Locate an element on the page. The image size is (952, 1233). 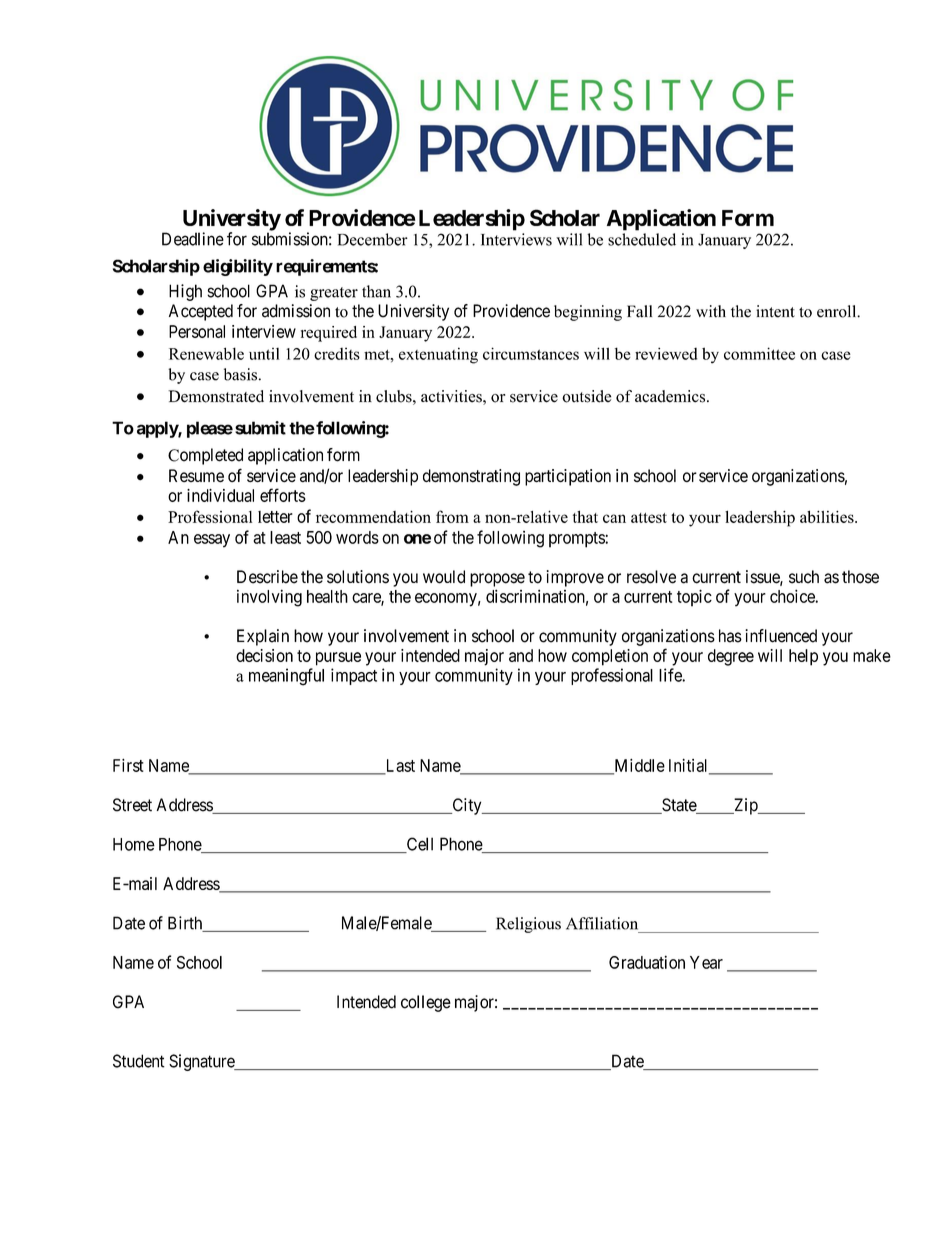
beginning is located at coordinates (588, 313).
